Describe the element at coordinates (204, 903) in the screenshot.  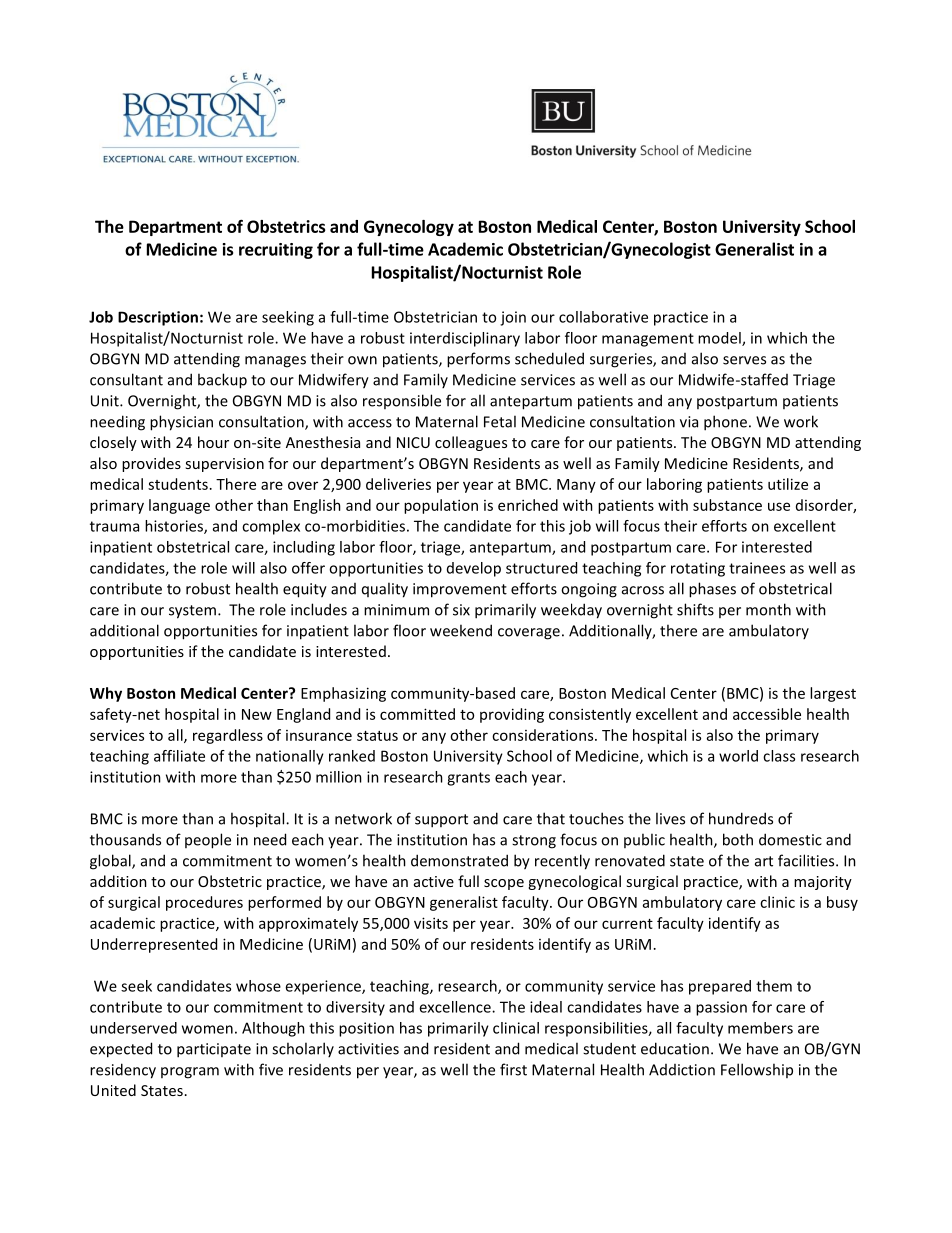
I see `procedures` at that location.
